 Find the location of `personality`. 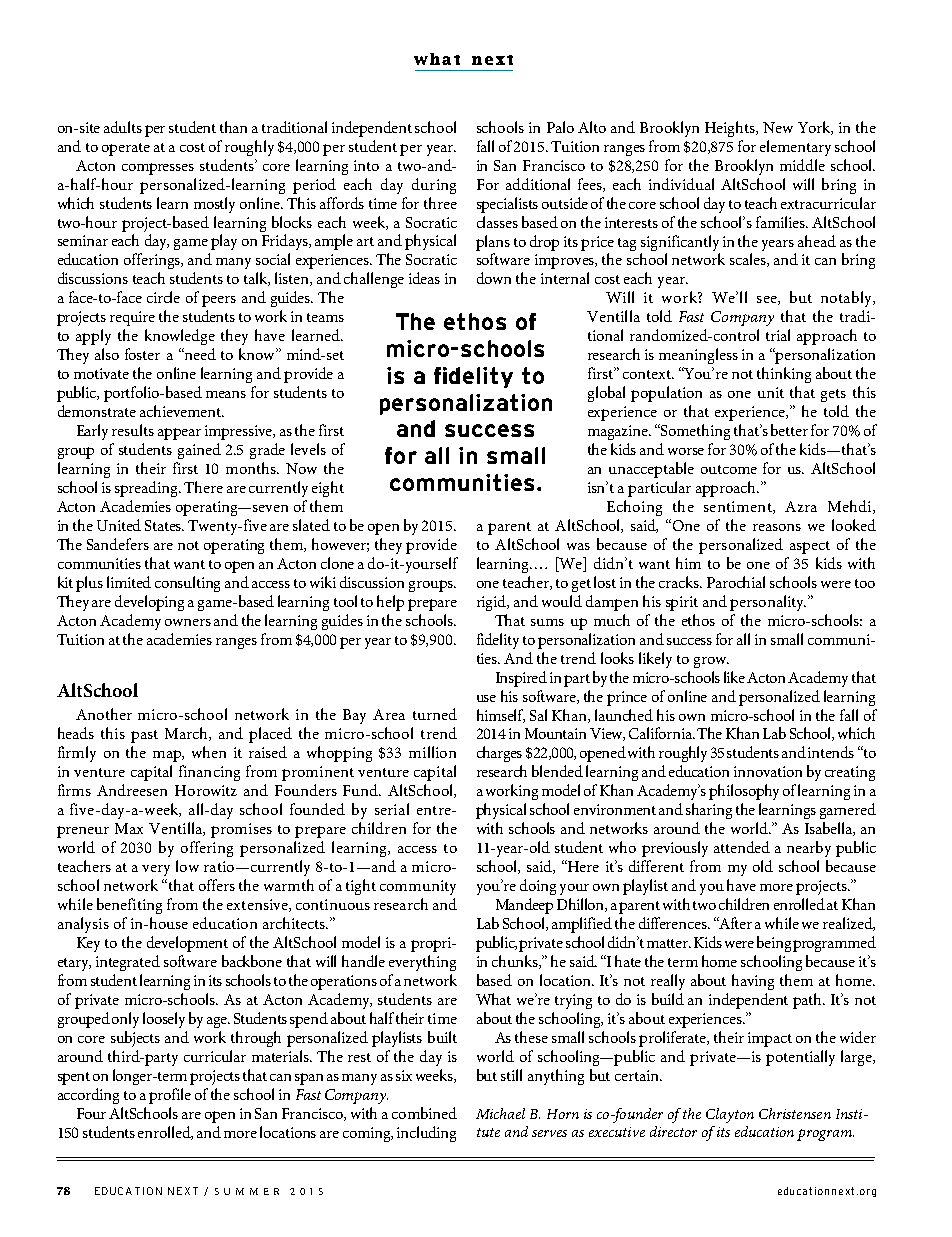

personality is located at coordinates (768, 603).
